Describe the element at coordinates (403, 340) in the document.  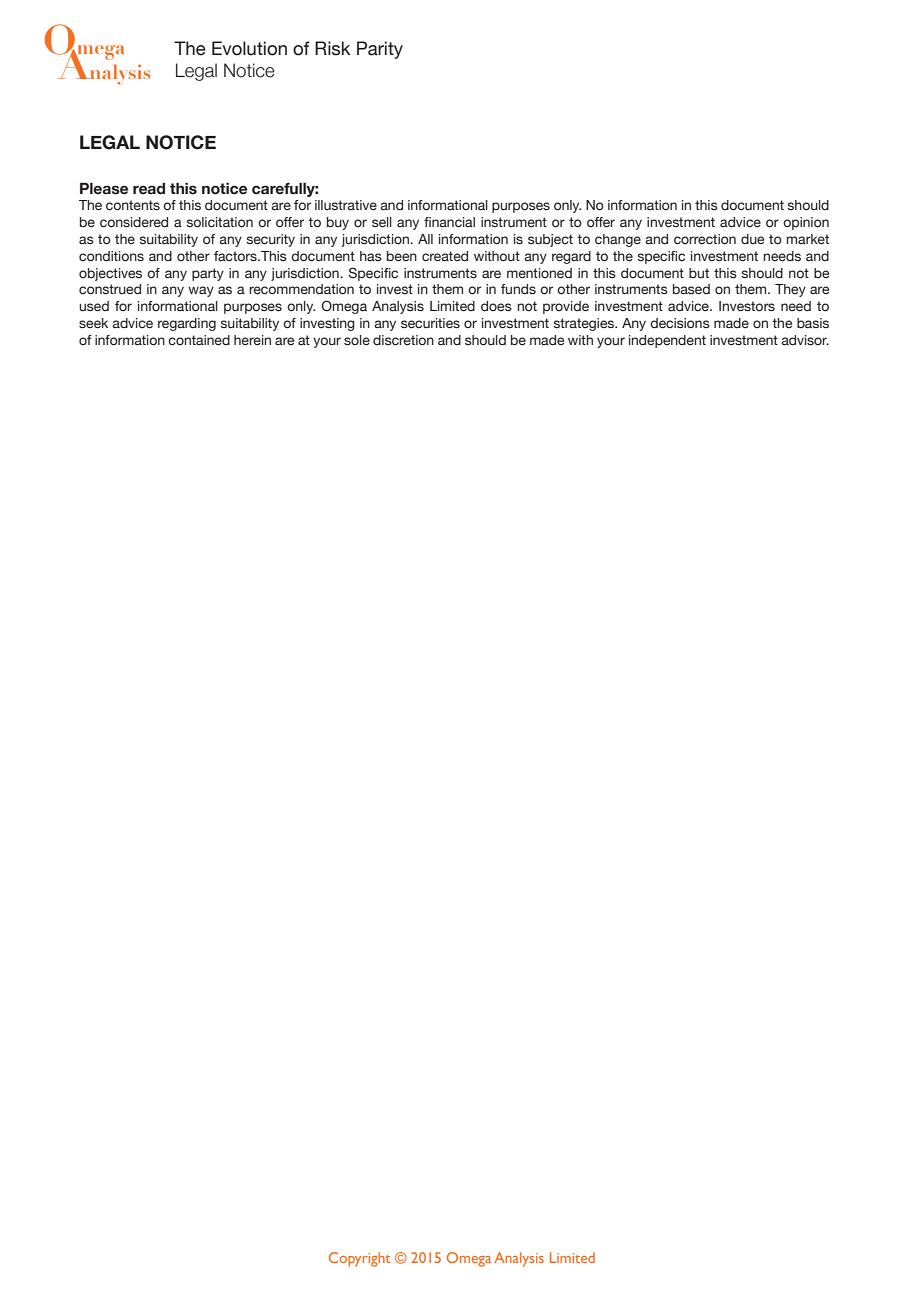
I see `discretion` at that location.
